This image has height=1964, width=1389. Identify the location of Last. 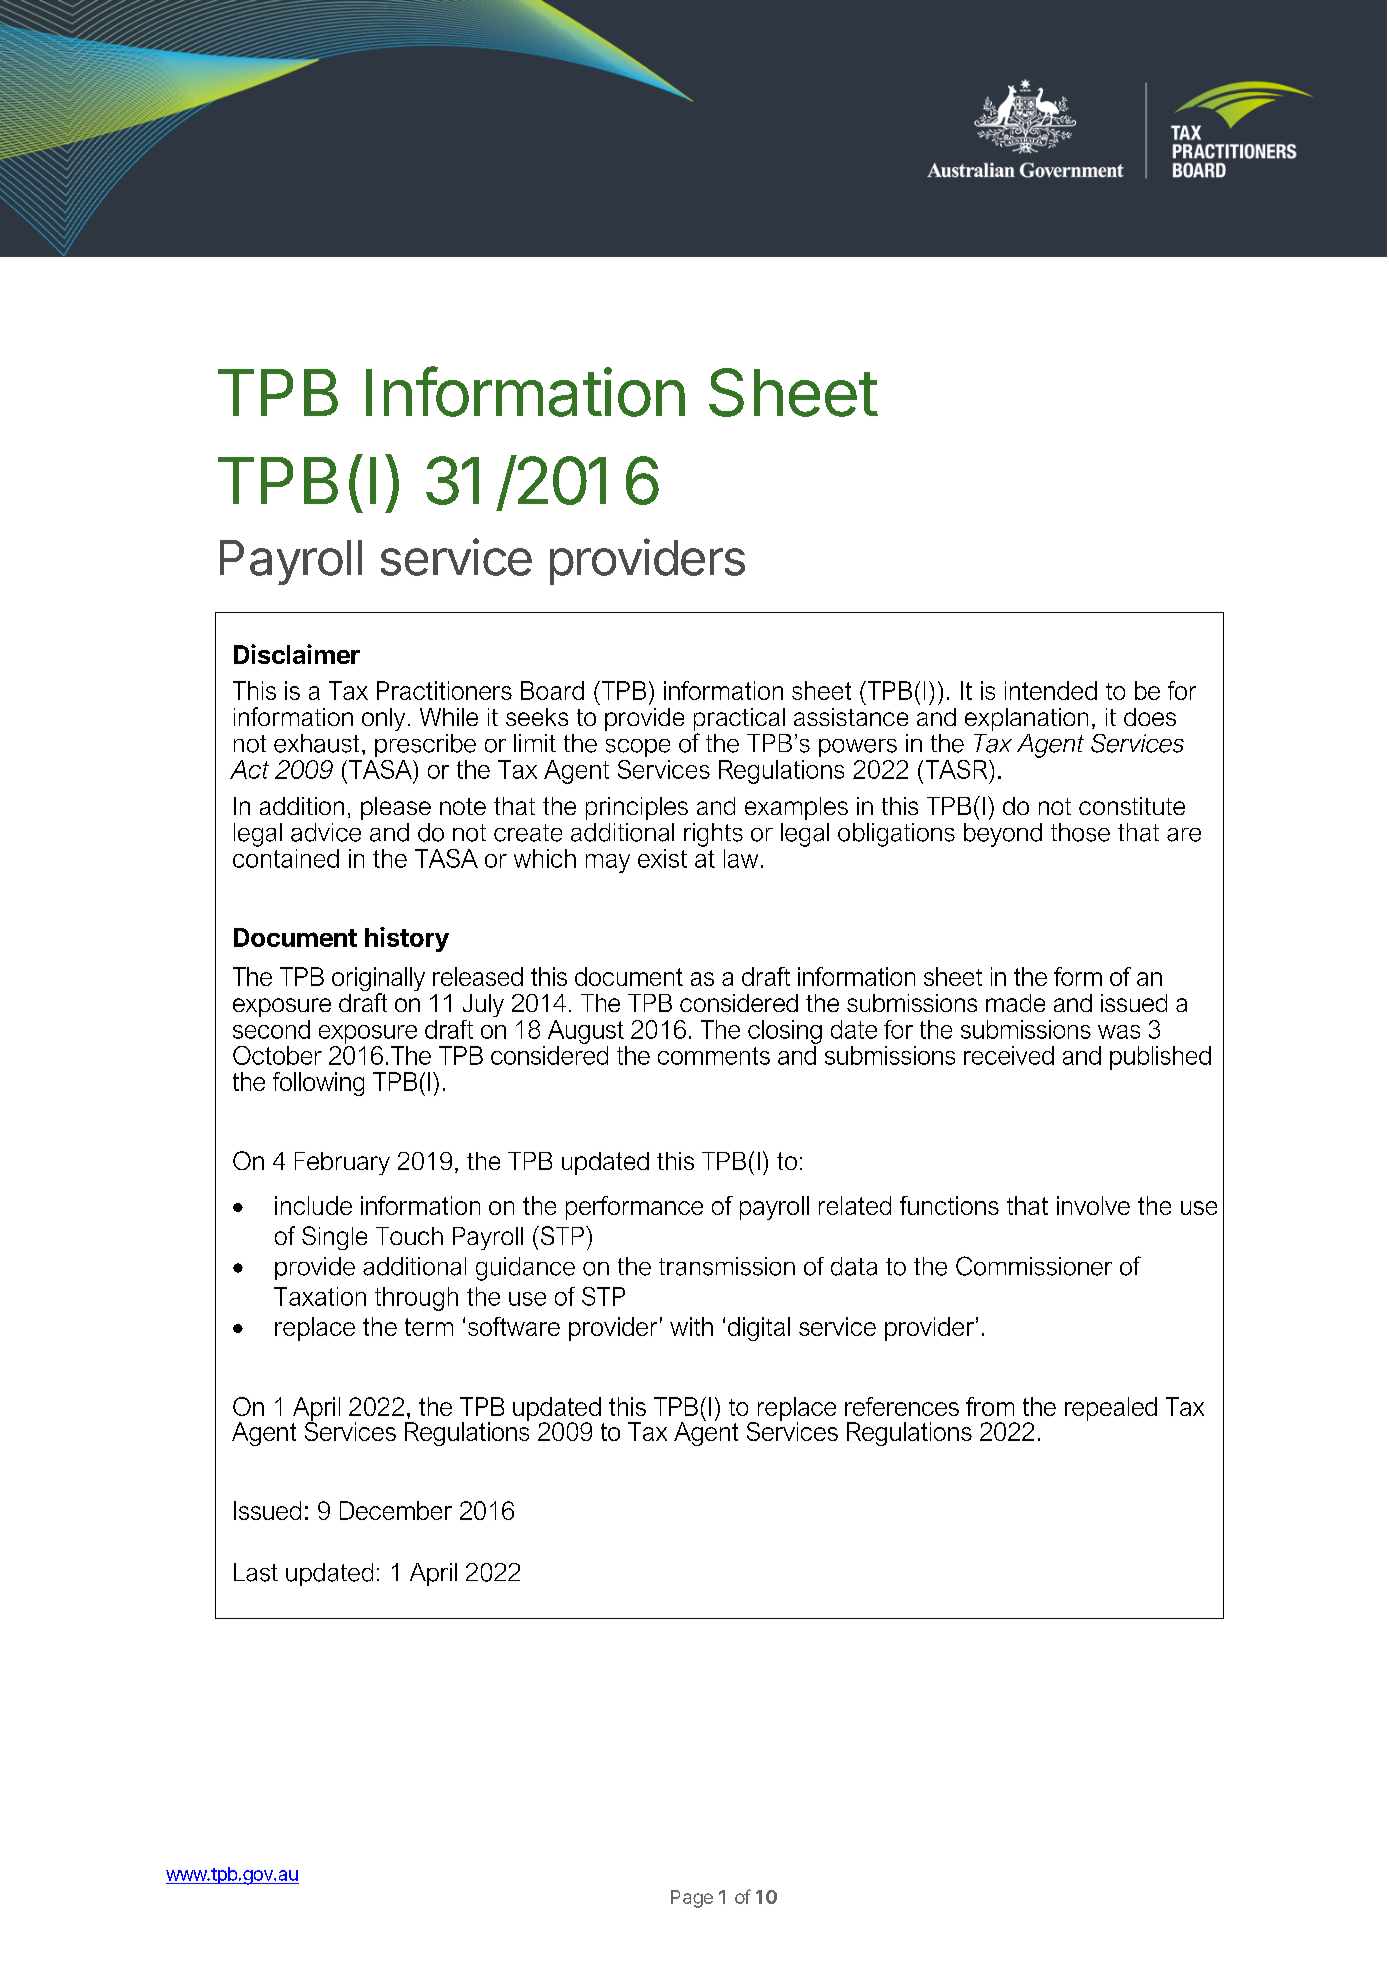
(256, 1572).
